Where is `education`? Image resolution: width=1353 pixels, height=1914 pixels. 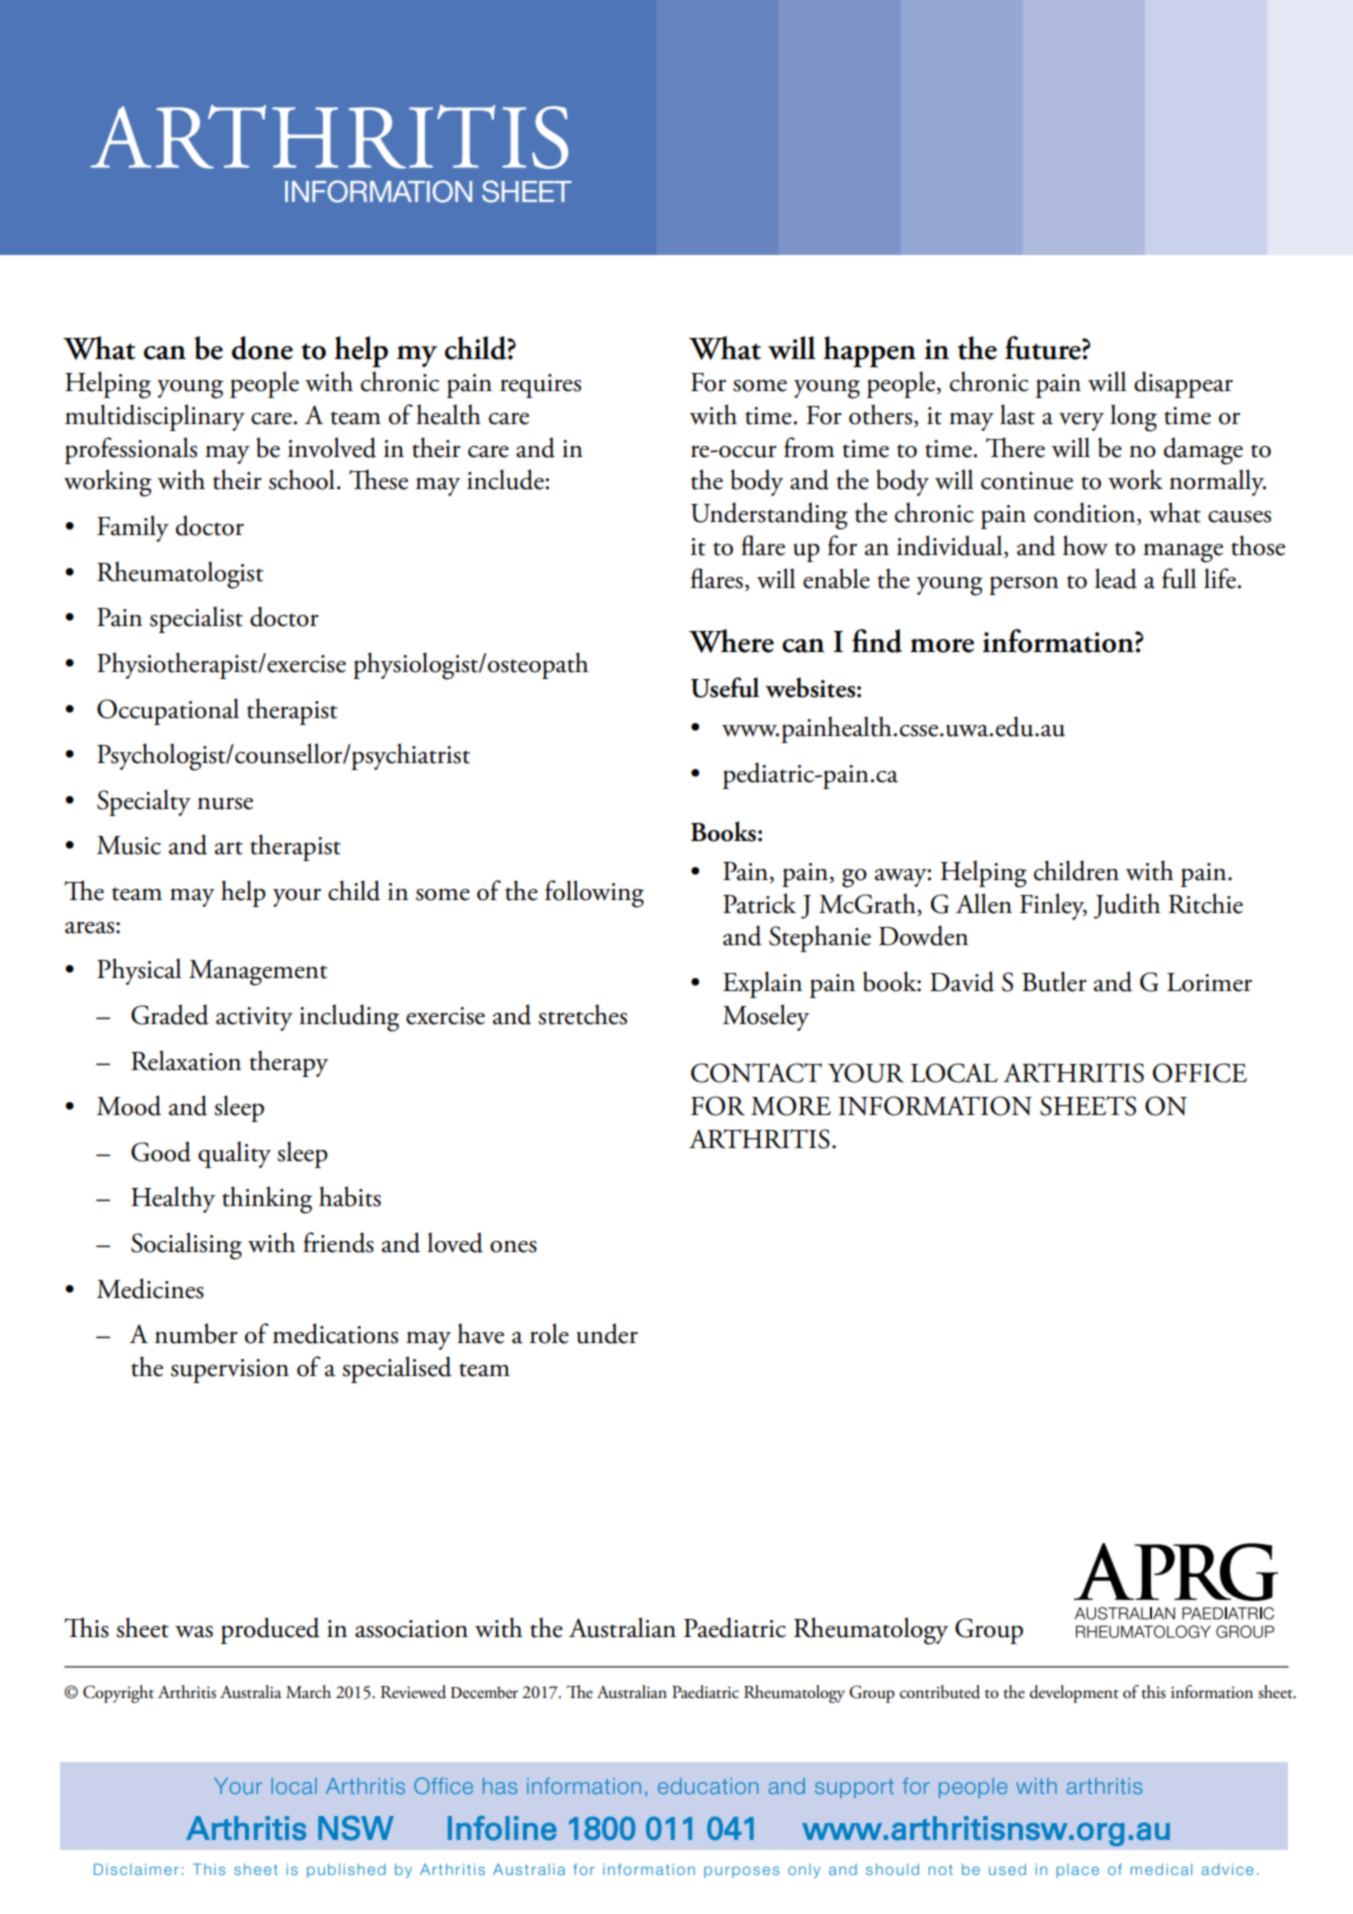
education is located at coordinates (708, 1786).
